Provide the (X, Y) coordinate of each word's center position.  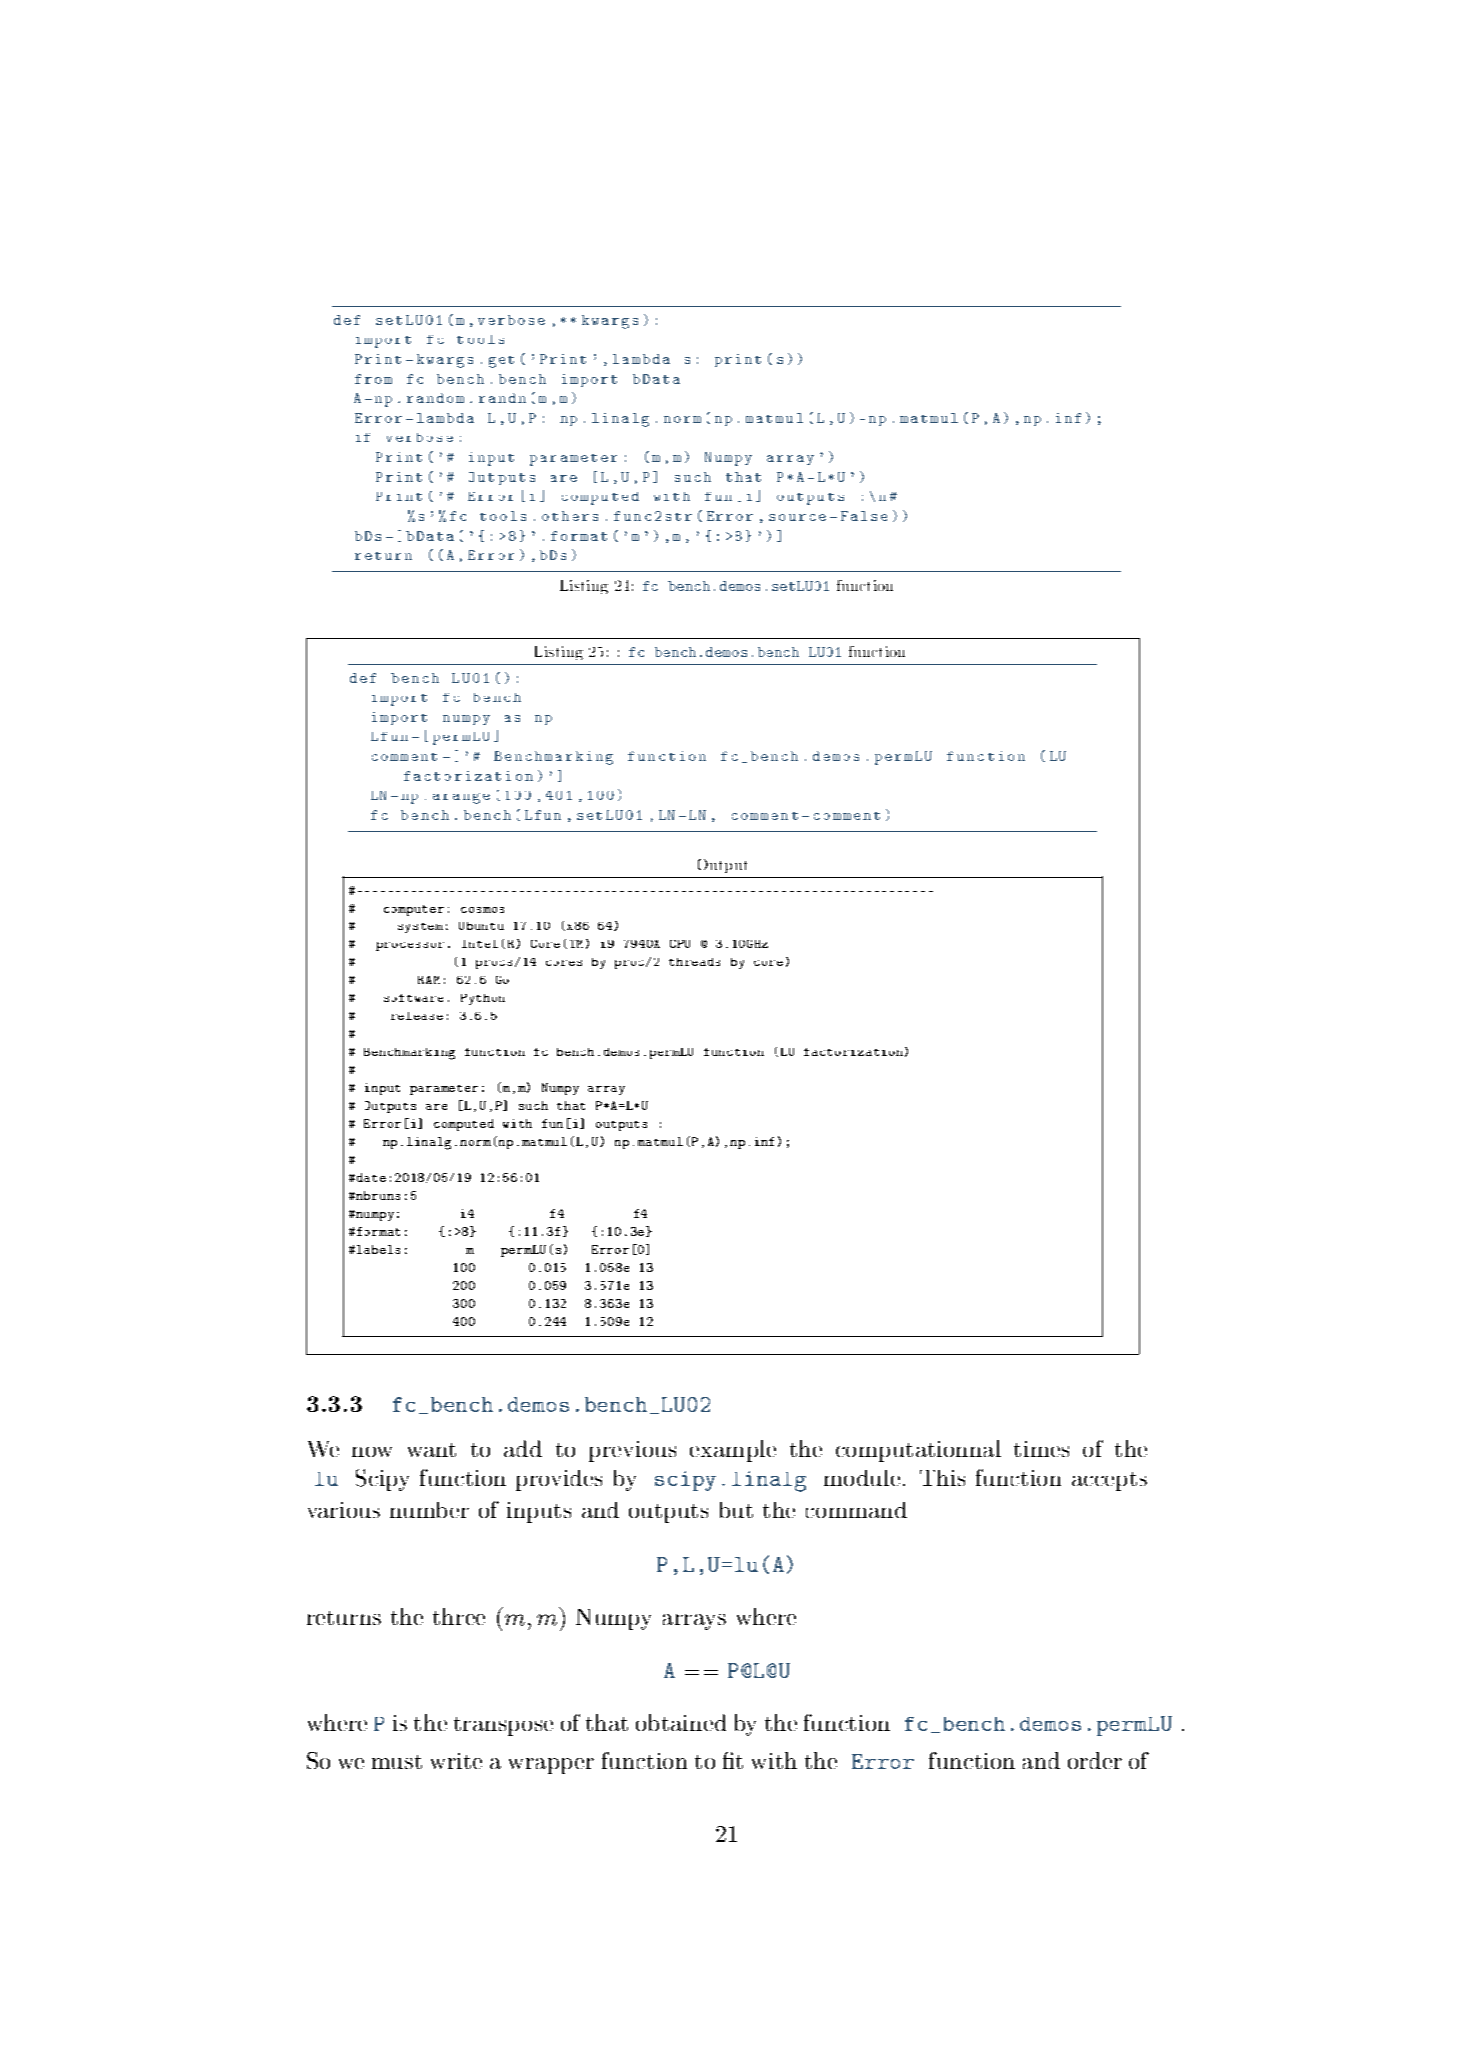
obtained (681, 1722)
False (864, 516)
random (435, 398)
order (1095, 1760)
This (942, 1478)
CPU (680, 944)
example (733, 1451)
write (456, 1761)
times (1041, 1449)
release (417, 1016)
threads (694, 962)
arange (461, 798)
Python (483, 999)
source (797, 517)
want (432, 1450)
